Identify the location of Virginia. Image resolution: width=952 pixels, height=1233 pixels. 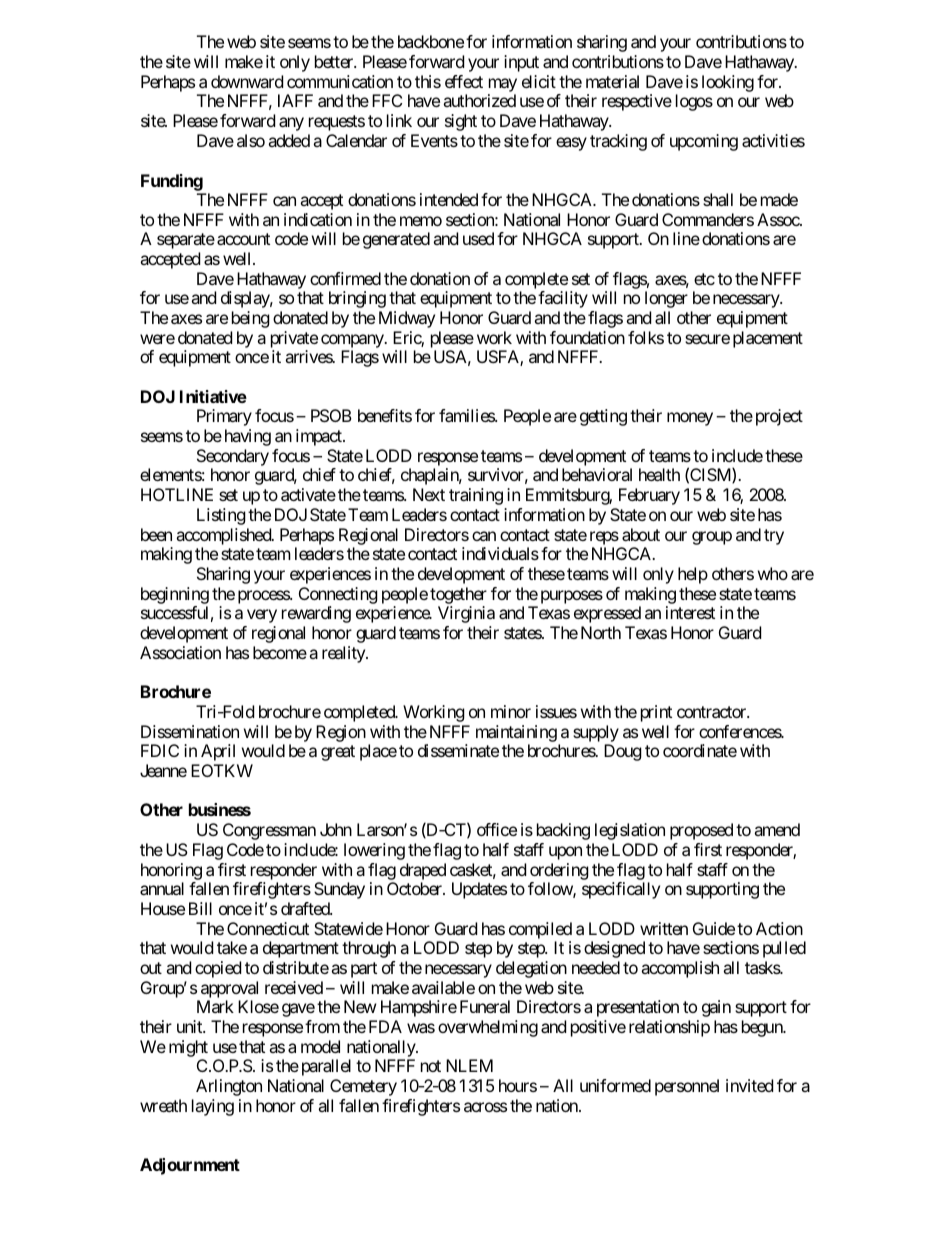
(466, 614).
